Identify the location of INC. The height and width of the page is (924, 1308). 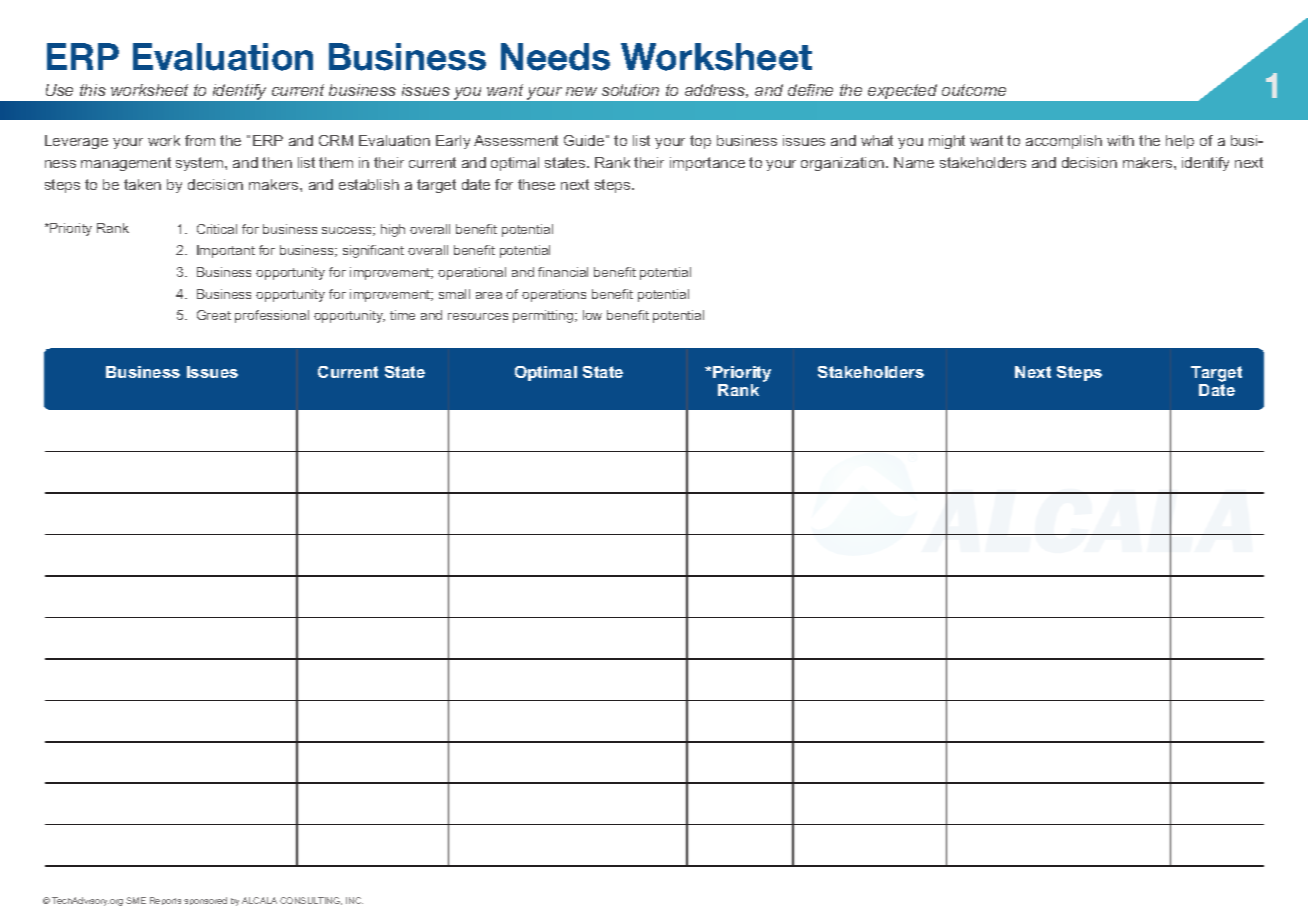
(354, 900).
